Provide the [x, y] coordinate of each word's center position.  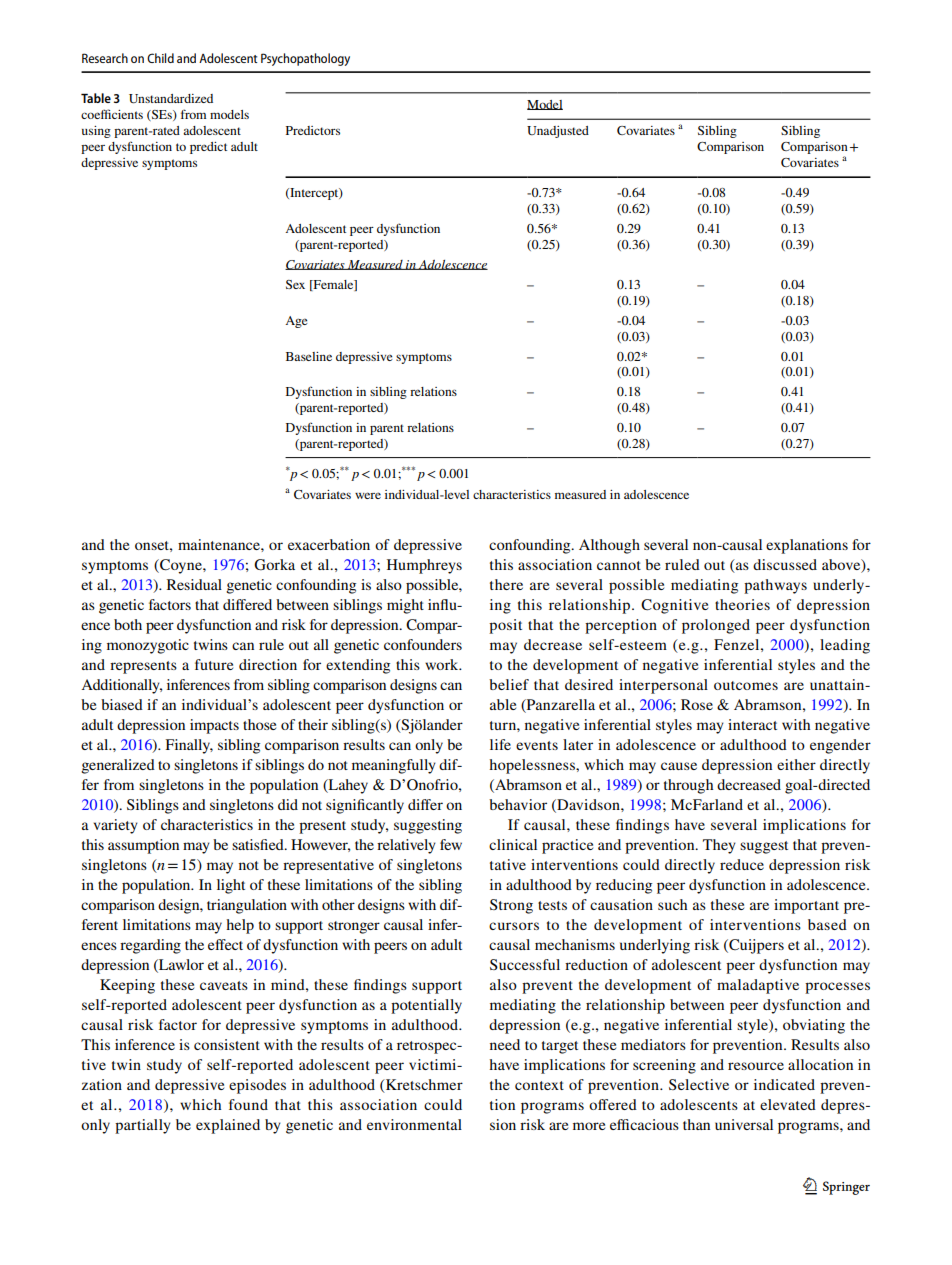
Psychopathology [305, 59]
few [451, 844]
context [539, 1085]
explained [228, 1126]
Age [296, 322]
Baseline [309, 356]
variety [116, 826]
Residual [194, 584]
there [506, 584]
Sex [295, 284]
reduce [742, 864]
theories [742, 604]
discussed [785, 564]
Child [160, 58]
